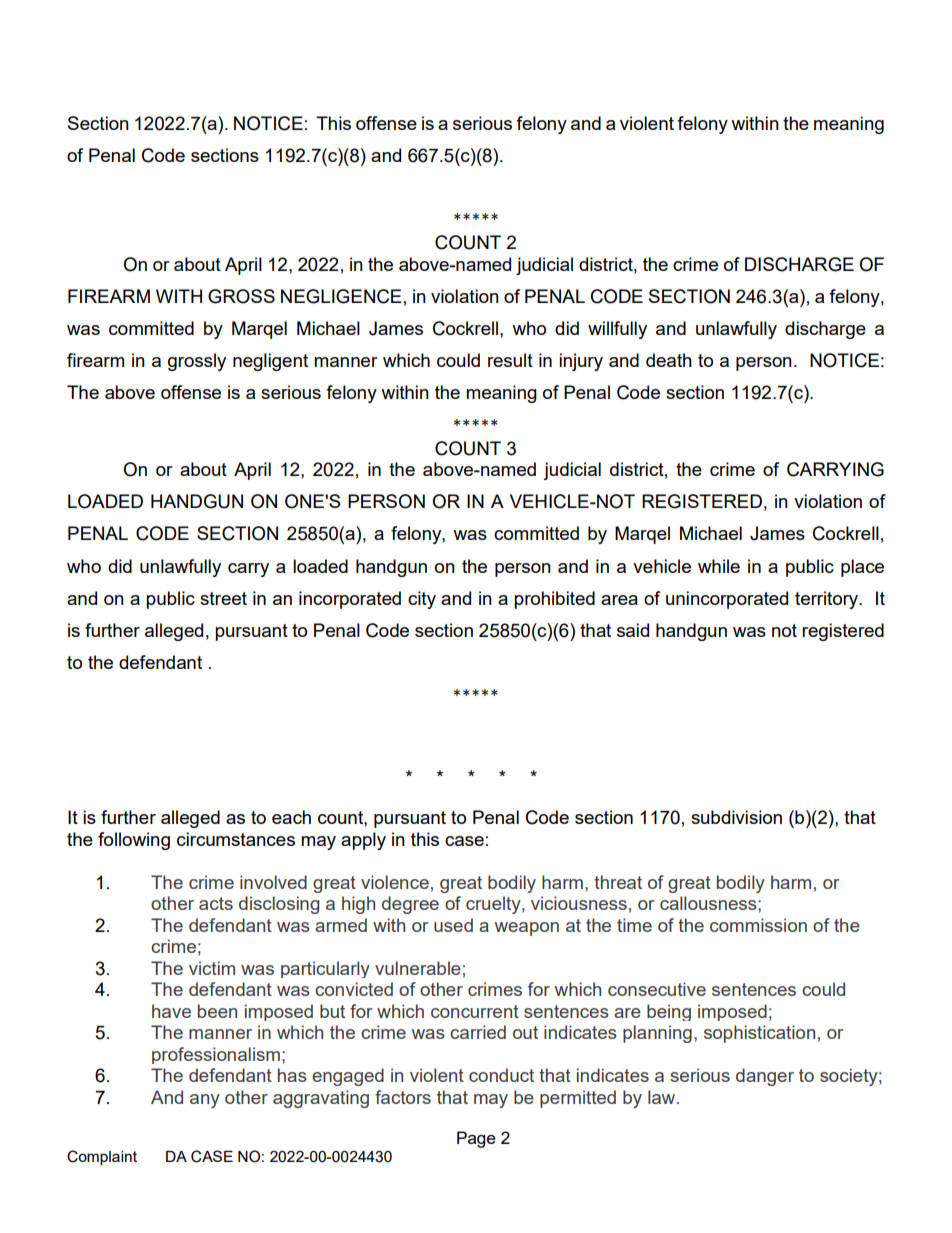 The width and height of the screenshot is (952, 1233). Describe the element at coordinates (669, 360) in the screenshot. I see `death` at that location.
